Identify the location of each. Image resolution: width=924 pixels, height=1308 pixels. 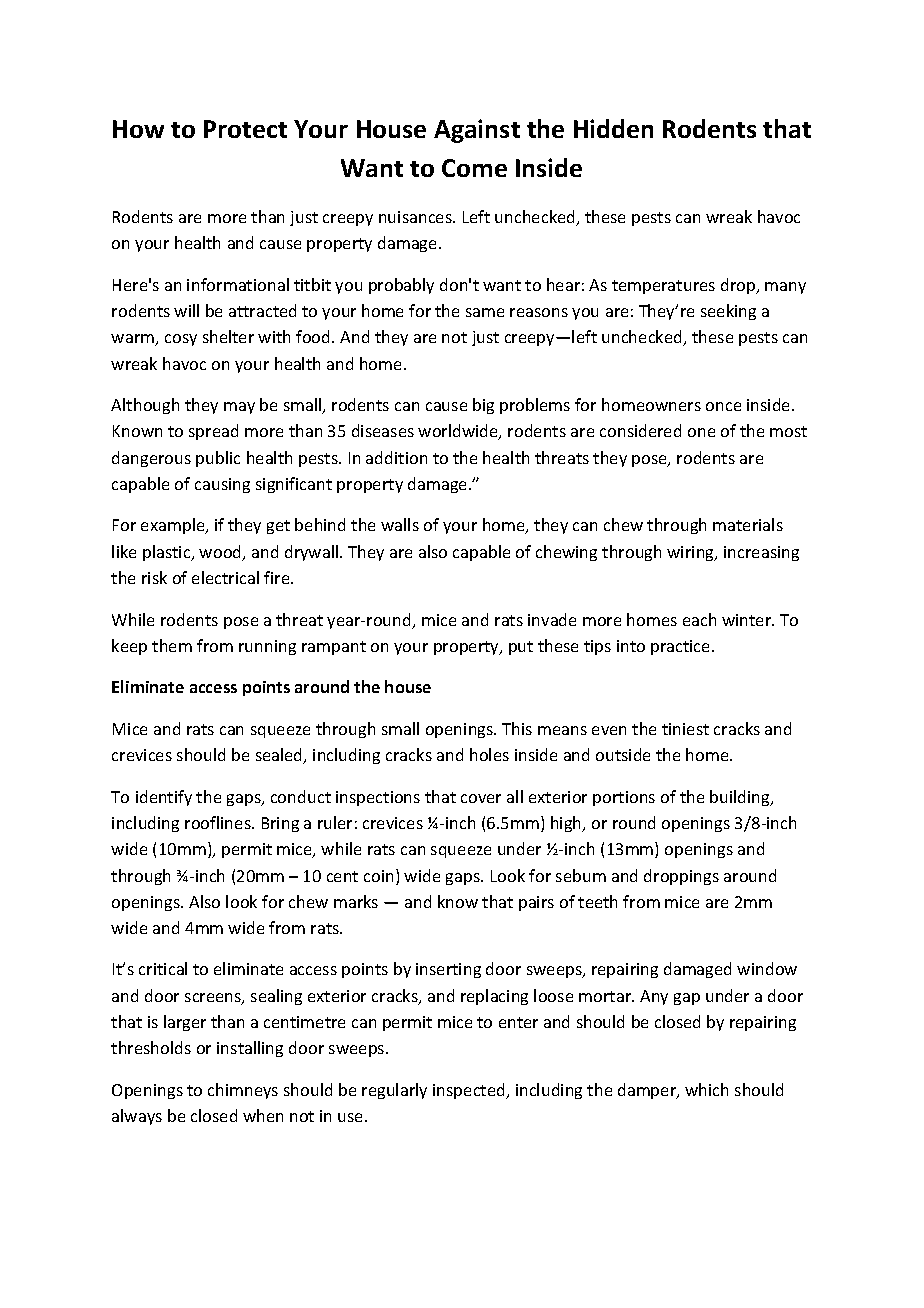
(699, 619).
